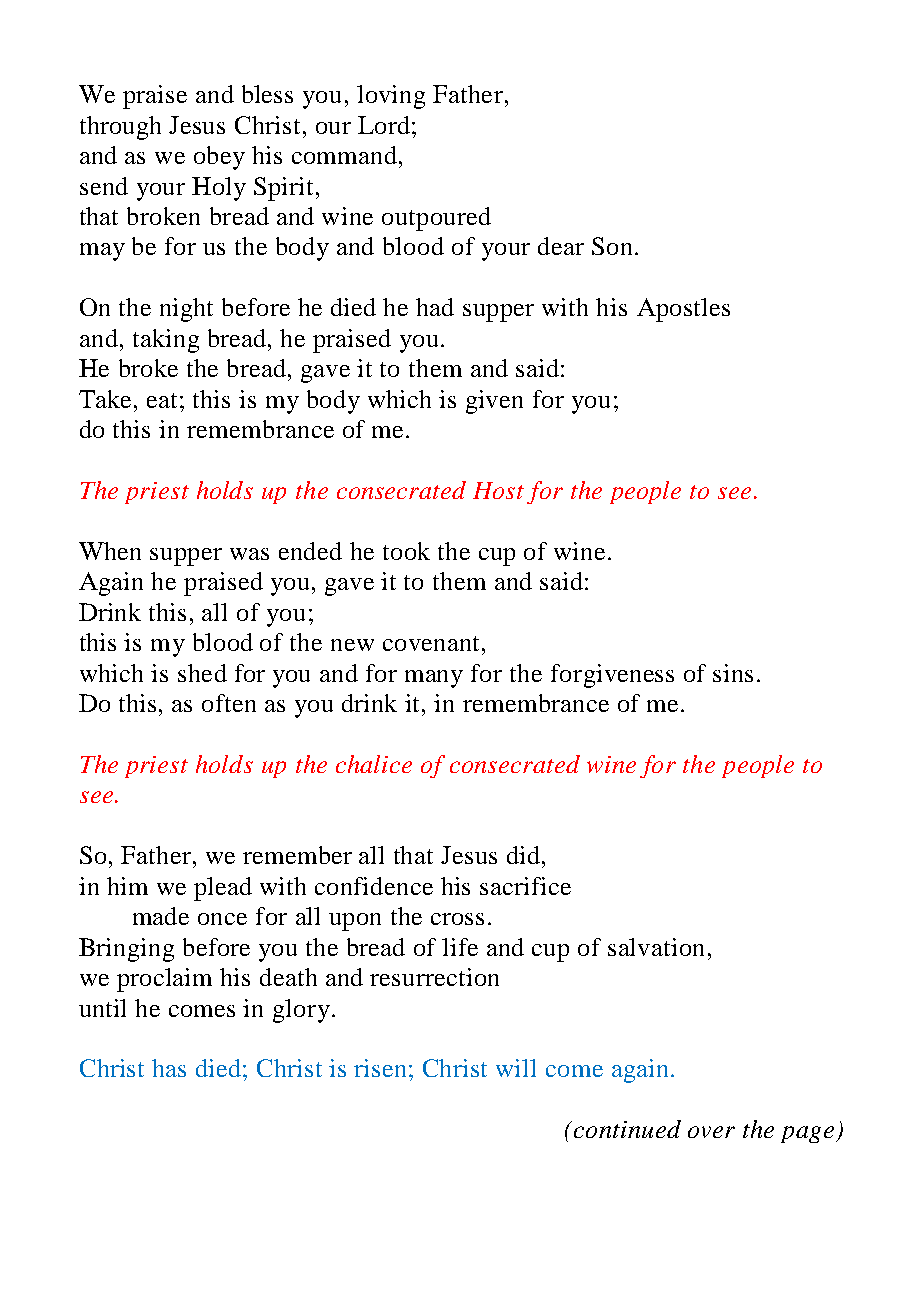 This screenshot has width=924, height=1313. I want to click on Son, so click(612, 246).
